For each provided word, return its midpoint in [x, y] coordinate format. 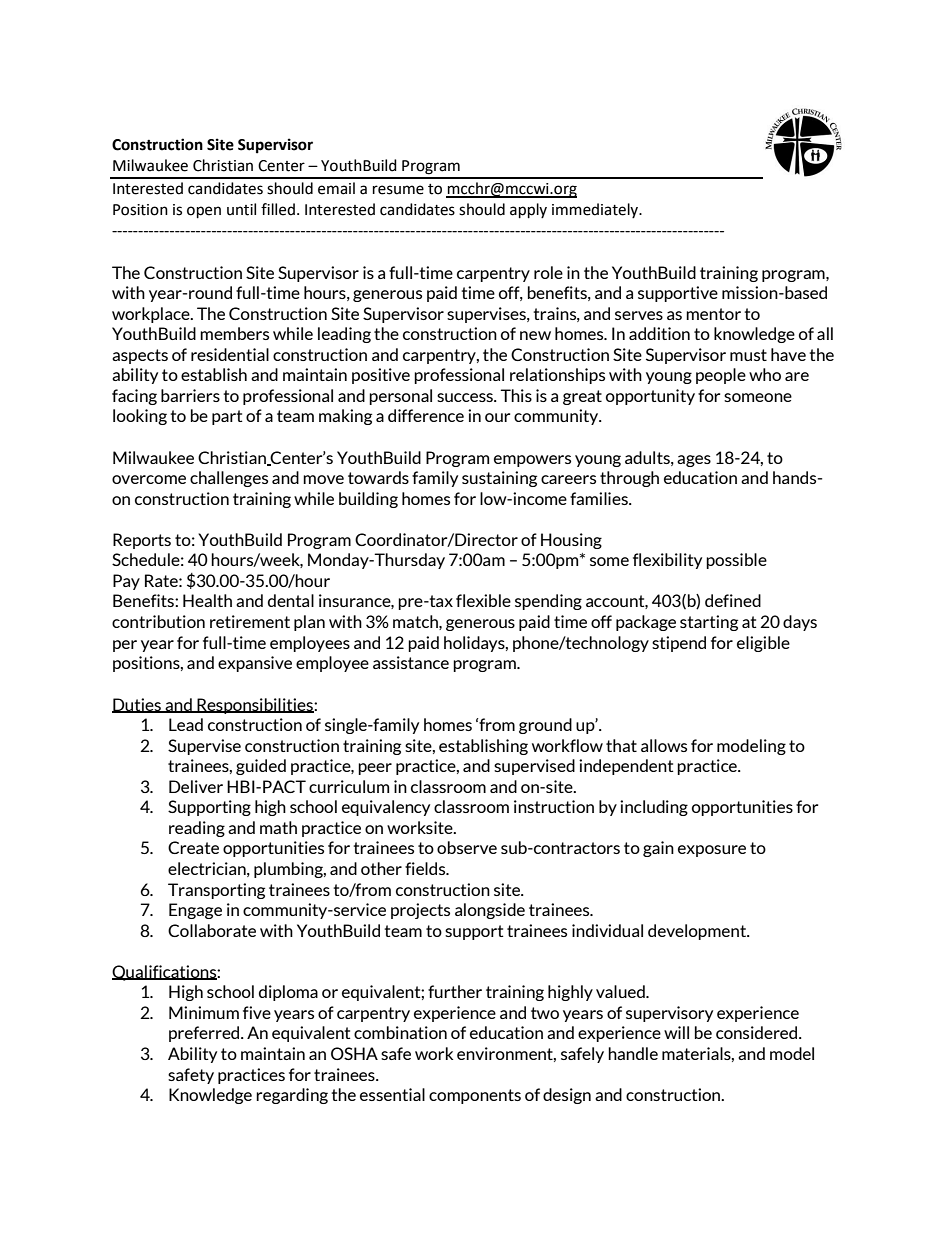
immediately [596, 210]
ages [694, 461]
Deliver [196, 786]
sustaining [499, 479]
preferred [205, 1034]
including [654, 808]
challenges [229, 479]
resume [398, 190]
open [204, 212]
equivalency [386, 808]
